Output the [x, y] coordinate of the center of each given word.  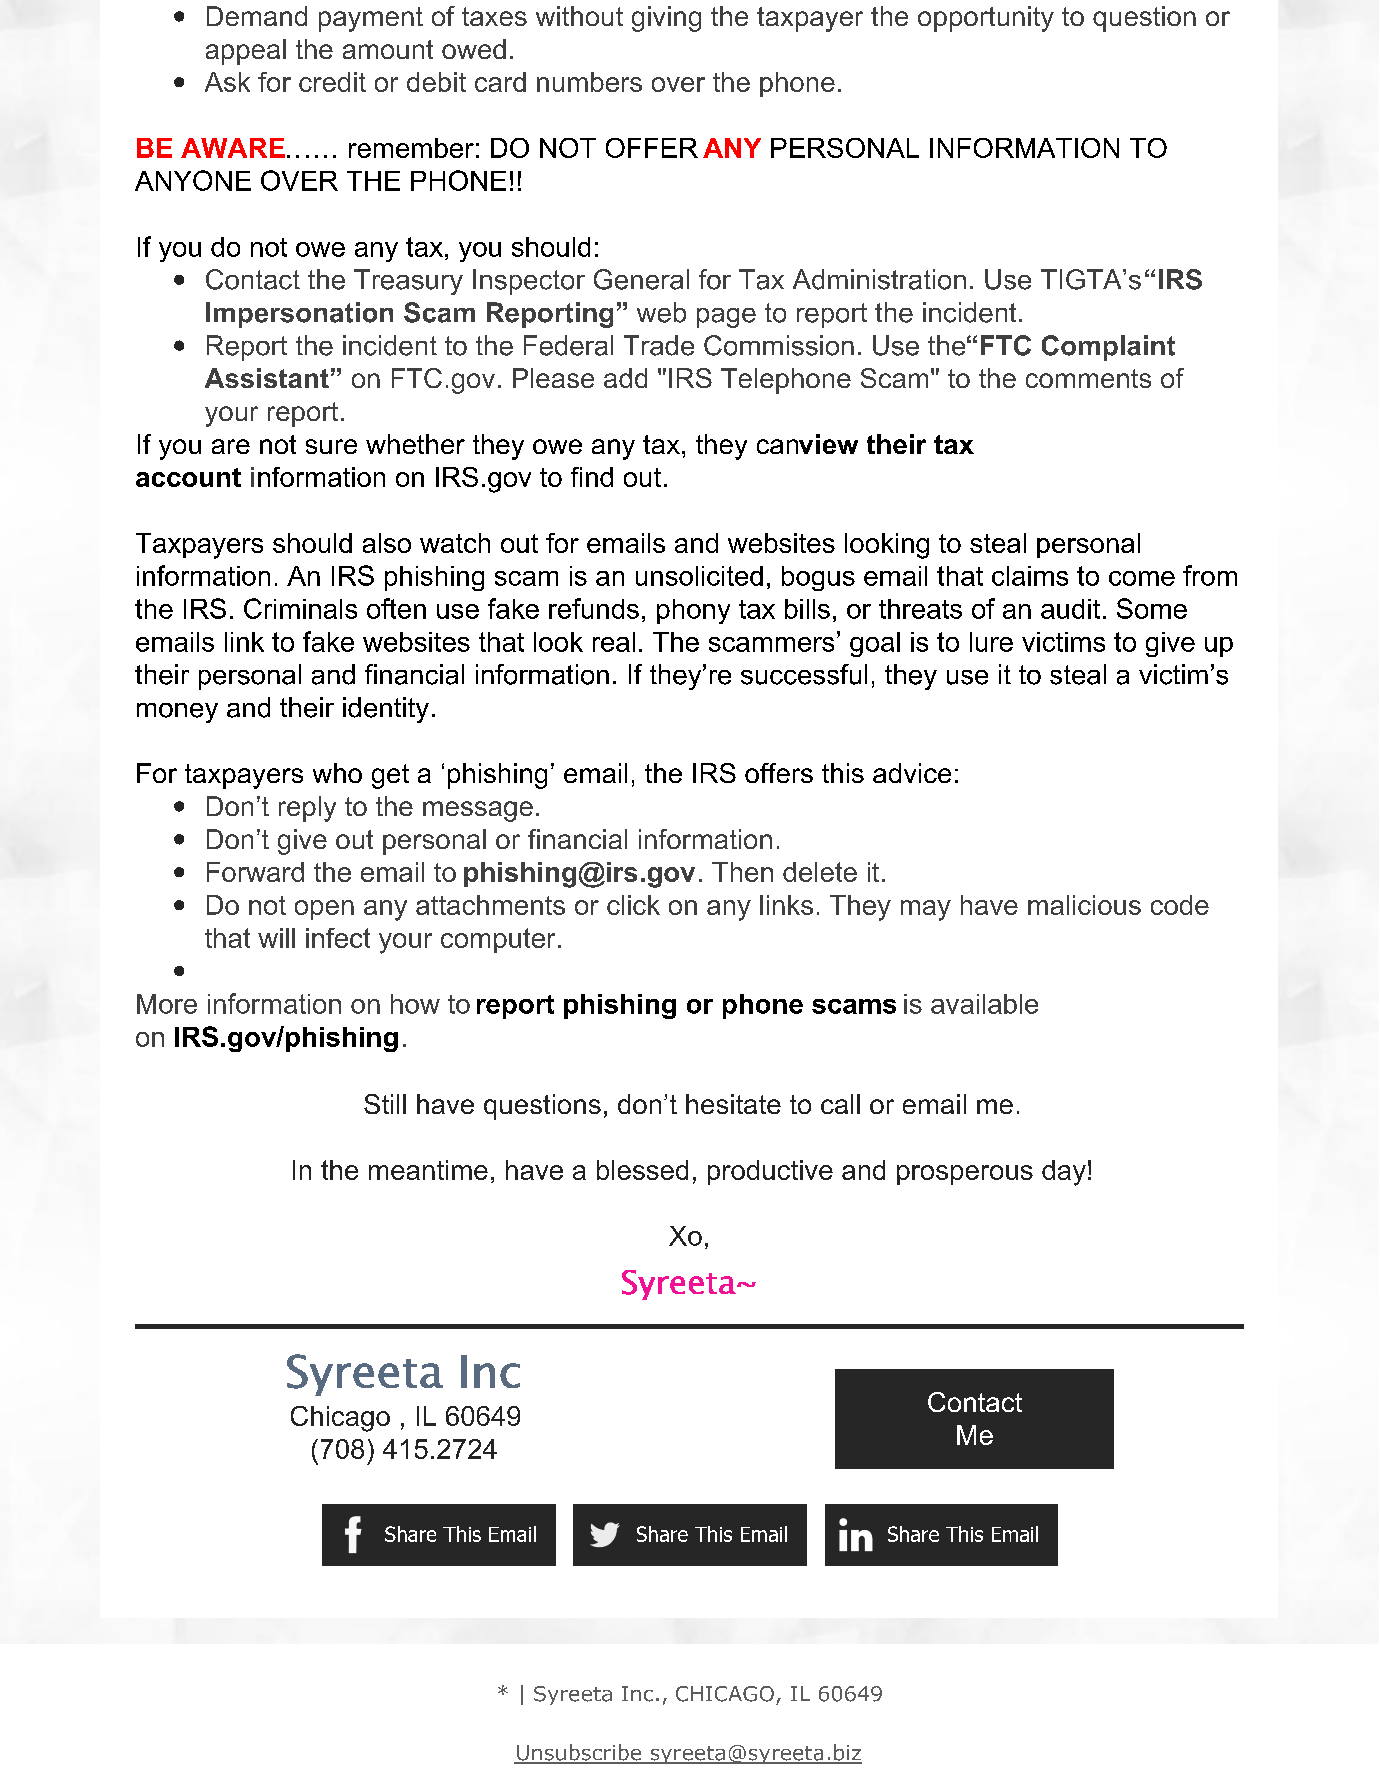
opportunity [986, 19]
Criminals [300, 608]
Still [385, 1104]
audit [1070, 609]
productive [770, 1172]
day [1064, 1173]
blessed [642, 1170]
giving [666, 19]
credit [332, 82]
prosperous [965, 1175]
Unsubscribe [579, 1753]
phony [693, 611]
